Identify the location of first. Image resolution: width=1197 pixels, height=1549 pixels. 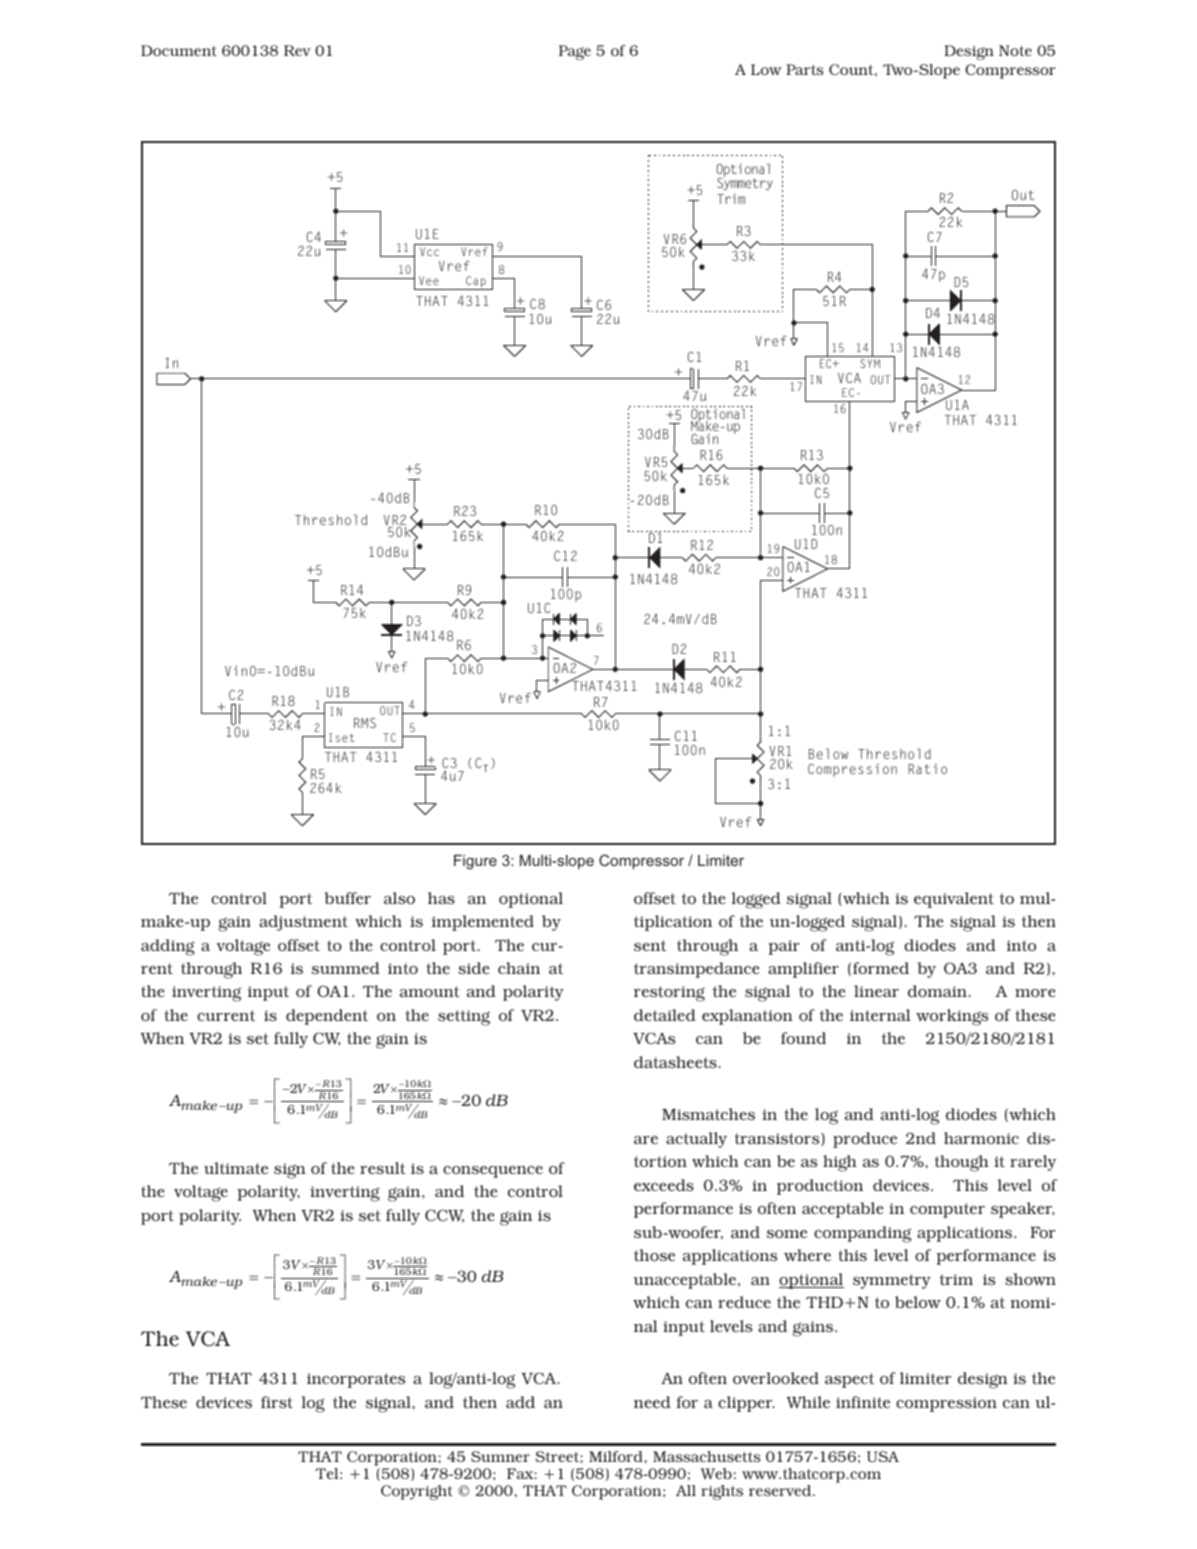
(277, 1402).
